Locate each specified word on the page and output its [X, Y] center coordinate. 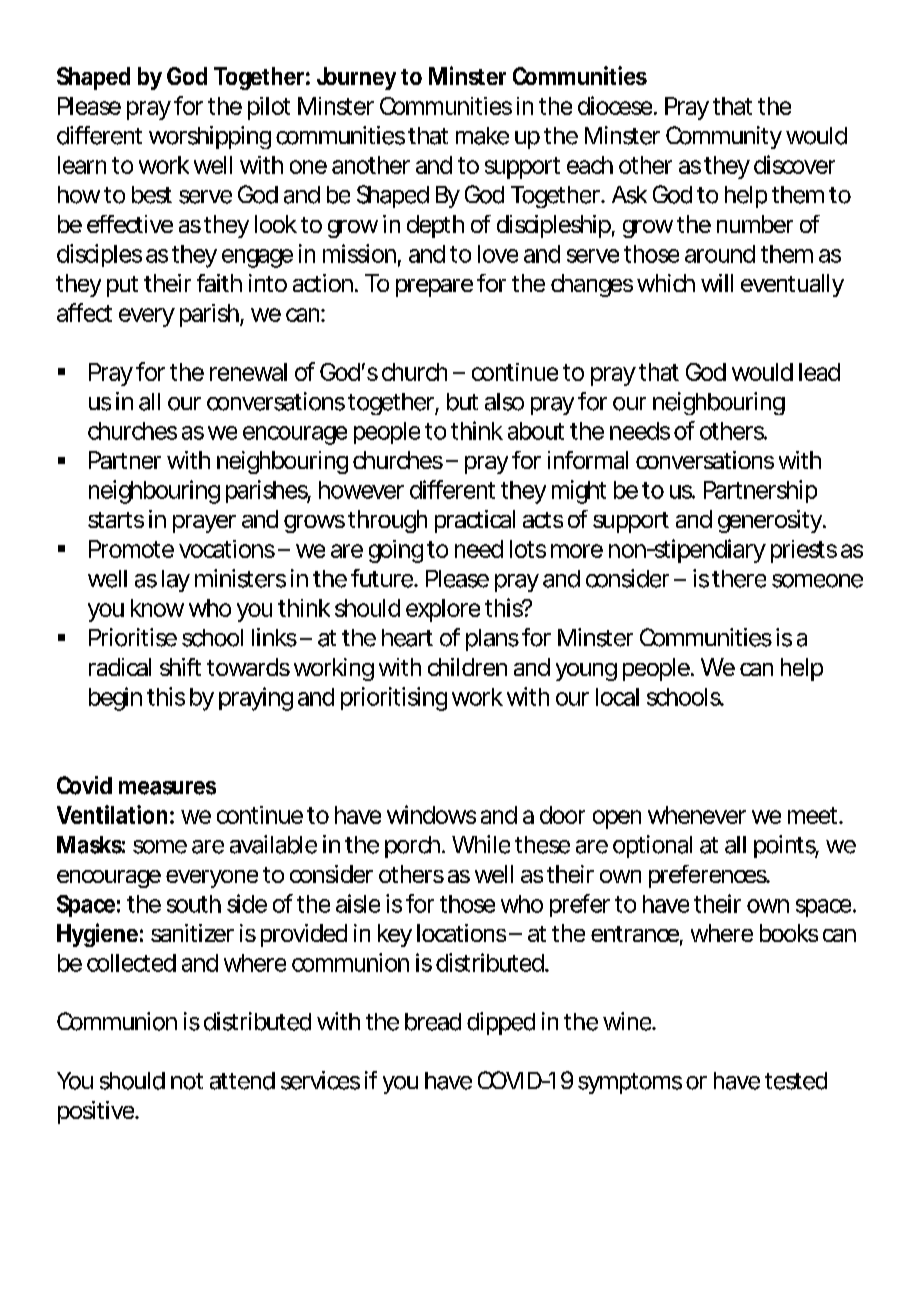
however [361, 490]
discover [794, 164]
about [536, 431]
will [717, 283]
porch [411, 847]
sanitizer [192, 933]
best [152, 195]
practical [475, 521]
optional [652, 846]
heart [407, 638]
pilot [269, 108]
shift [180, 667]
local [617, 697]
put [122, 286]
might [579, 492]
